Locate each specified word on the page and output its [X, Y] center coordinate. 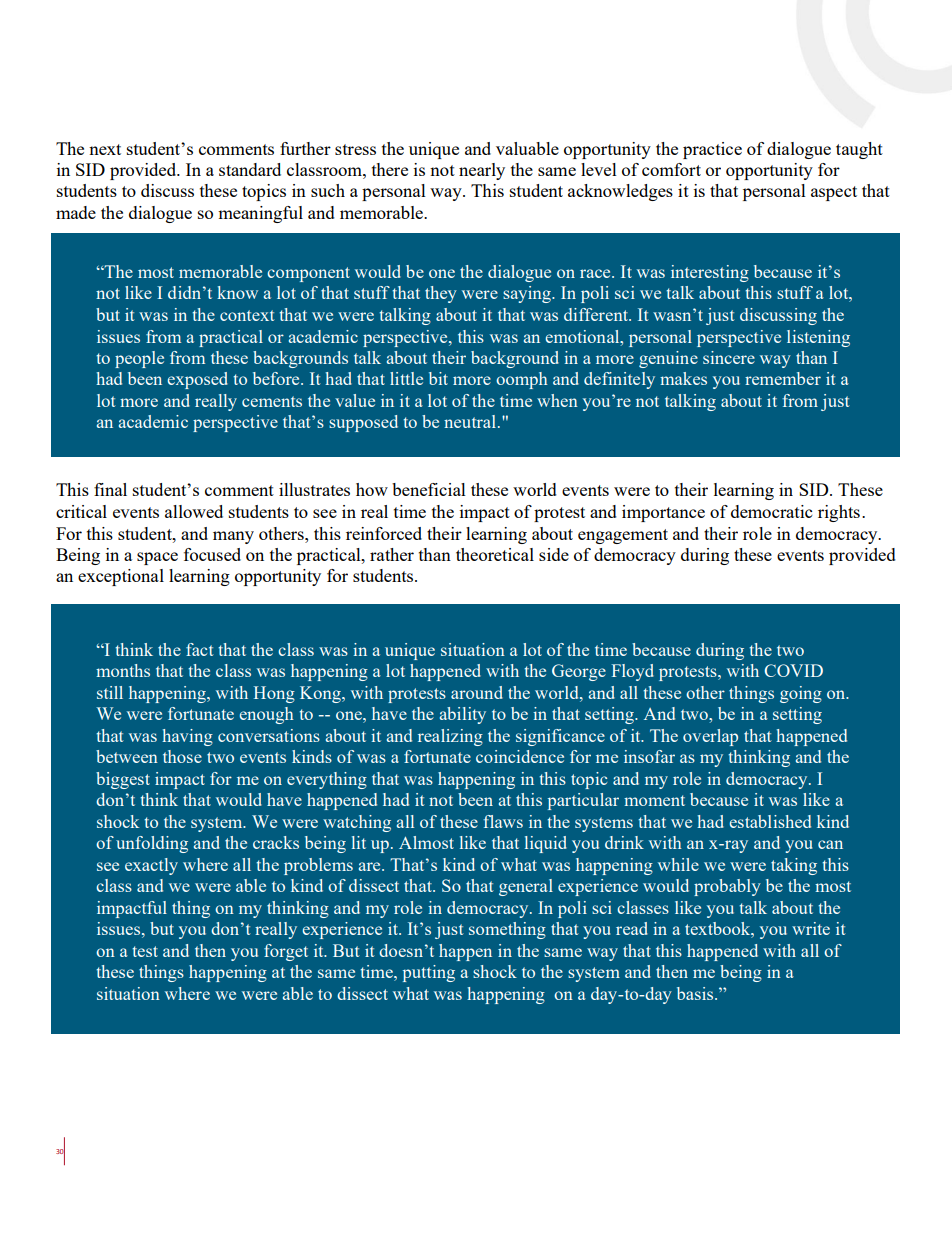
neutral [471, 421]
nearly [482, 171]
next [105, 149]
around [477, 692]
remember [783, 378]
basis [696, 993]
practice [712, 150]
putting [429, 973]
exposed [197, 380]
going [801, 694]
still [110, 692]
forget [286, 952]
